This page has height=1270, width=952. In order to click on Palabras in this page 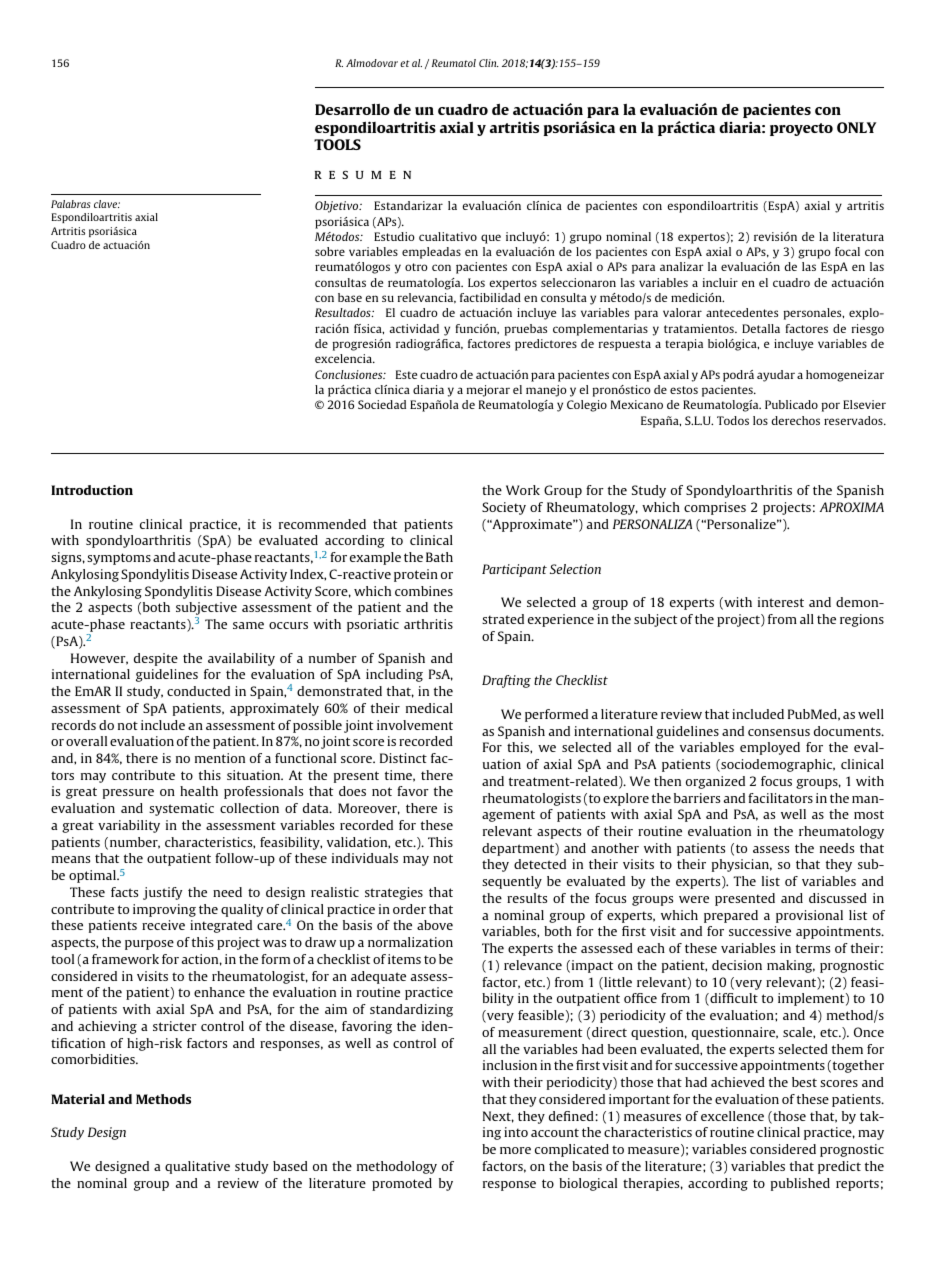, I will do `click(71, 204)`.
